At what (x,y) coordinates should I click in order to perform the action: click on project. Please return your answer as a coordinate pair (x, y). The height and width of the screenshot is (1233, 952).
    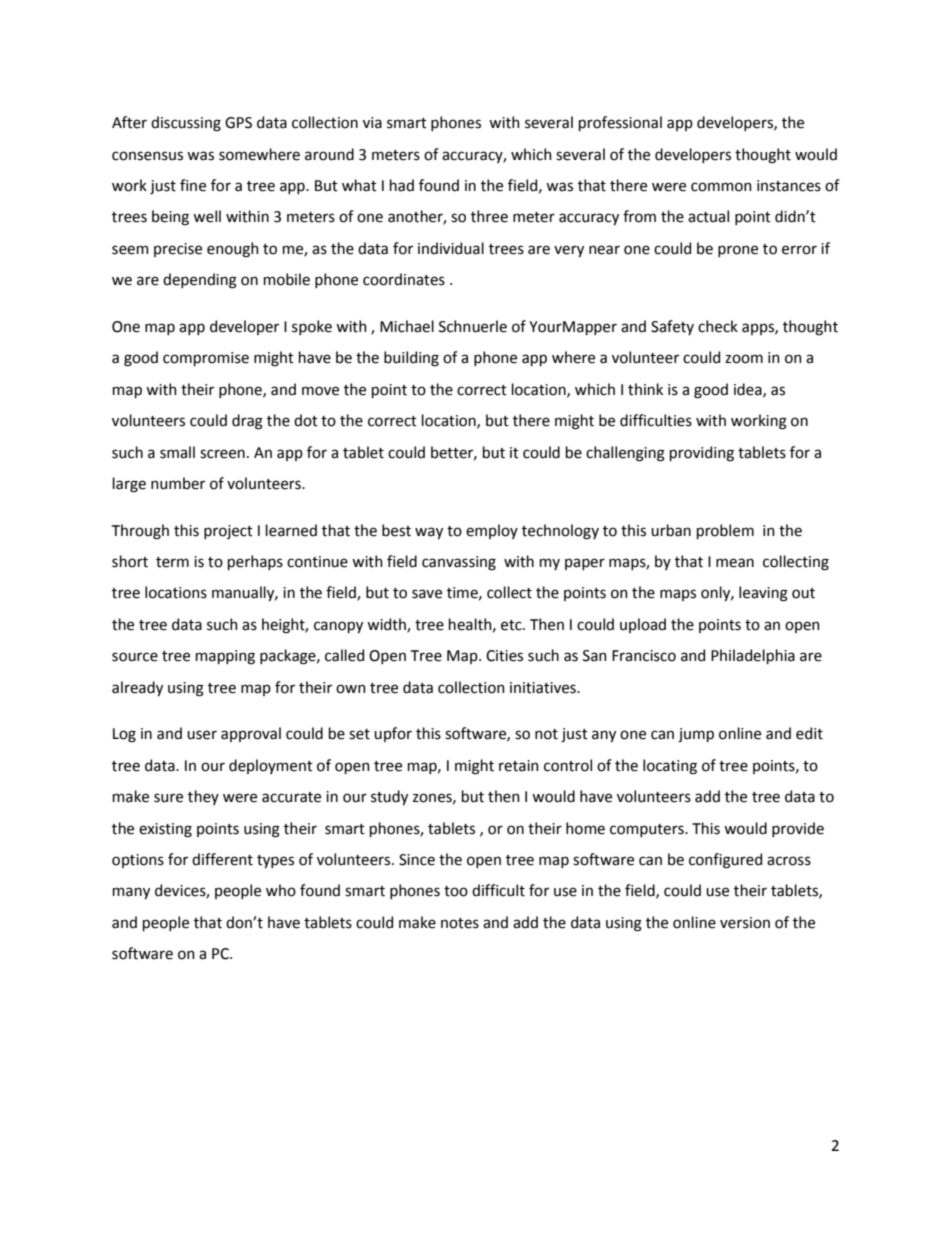
    Looking at the image, I should click on (228, 532).
